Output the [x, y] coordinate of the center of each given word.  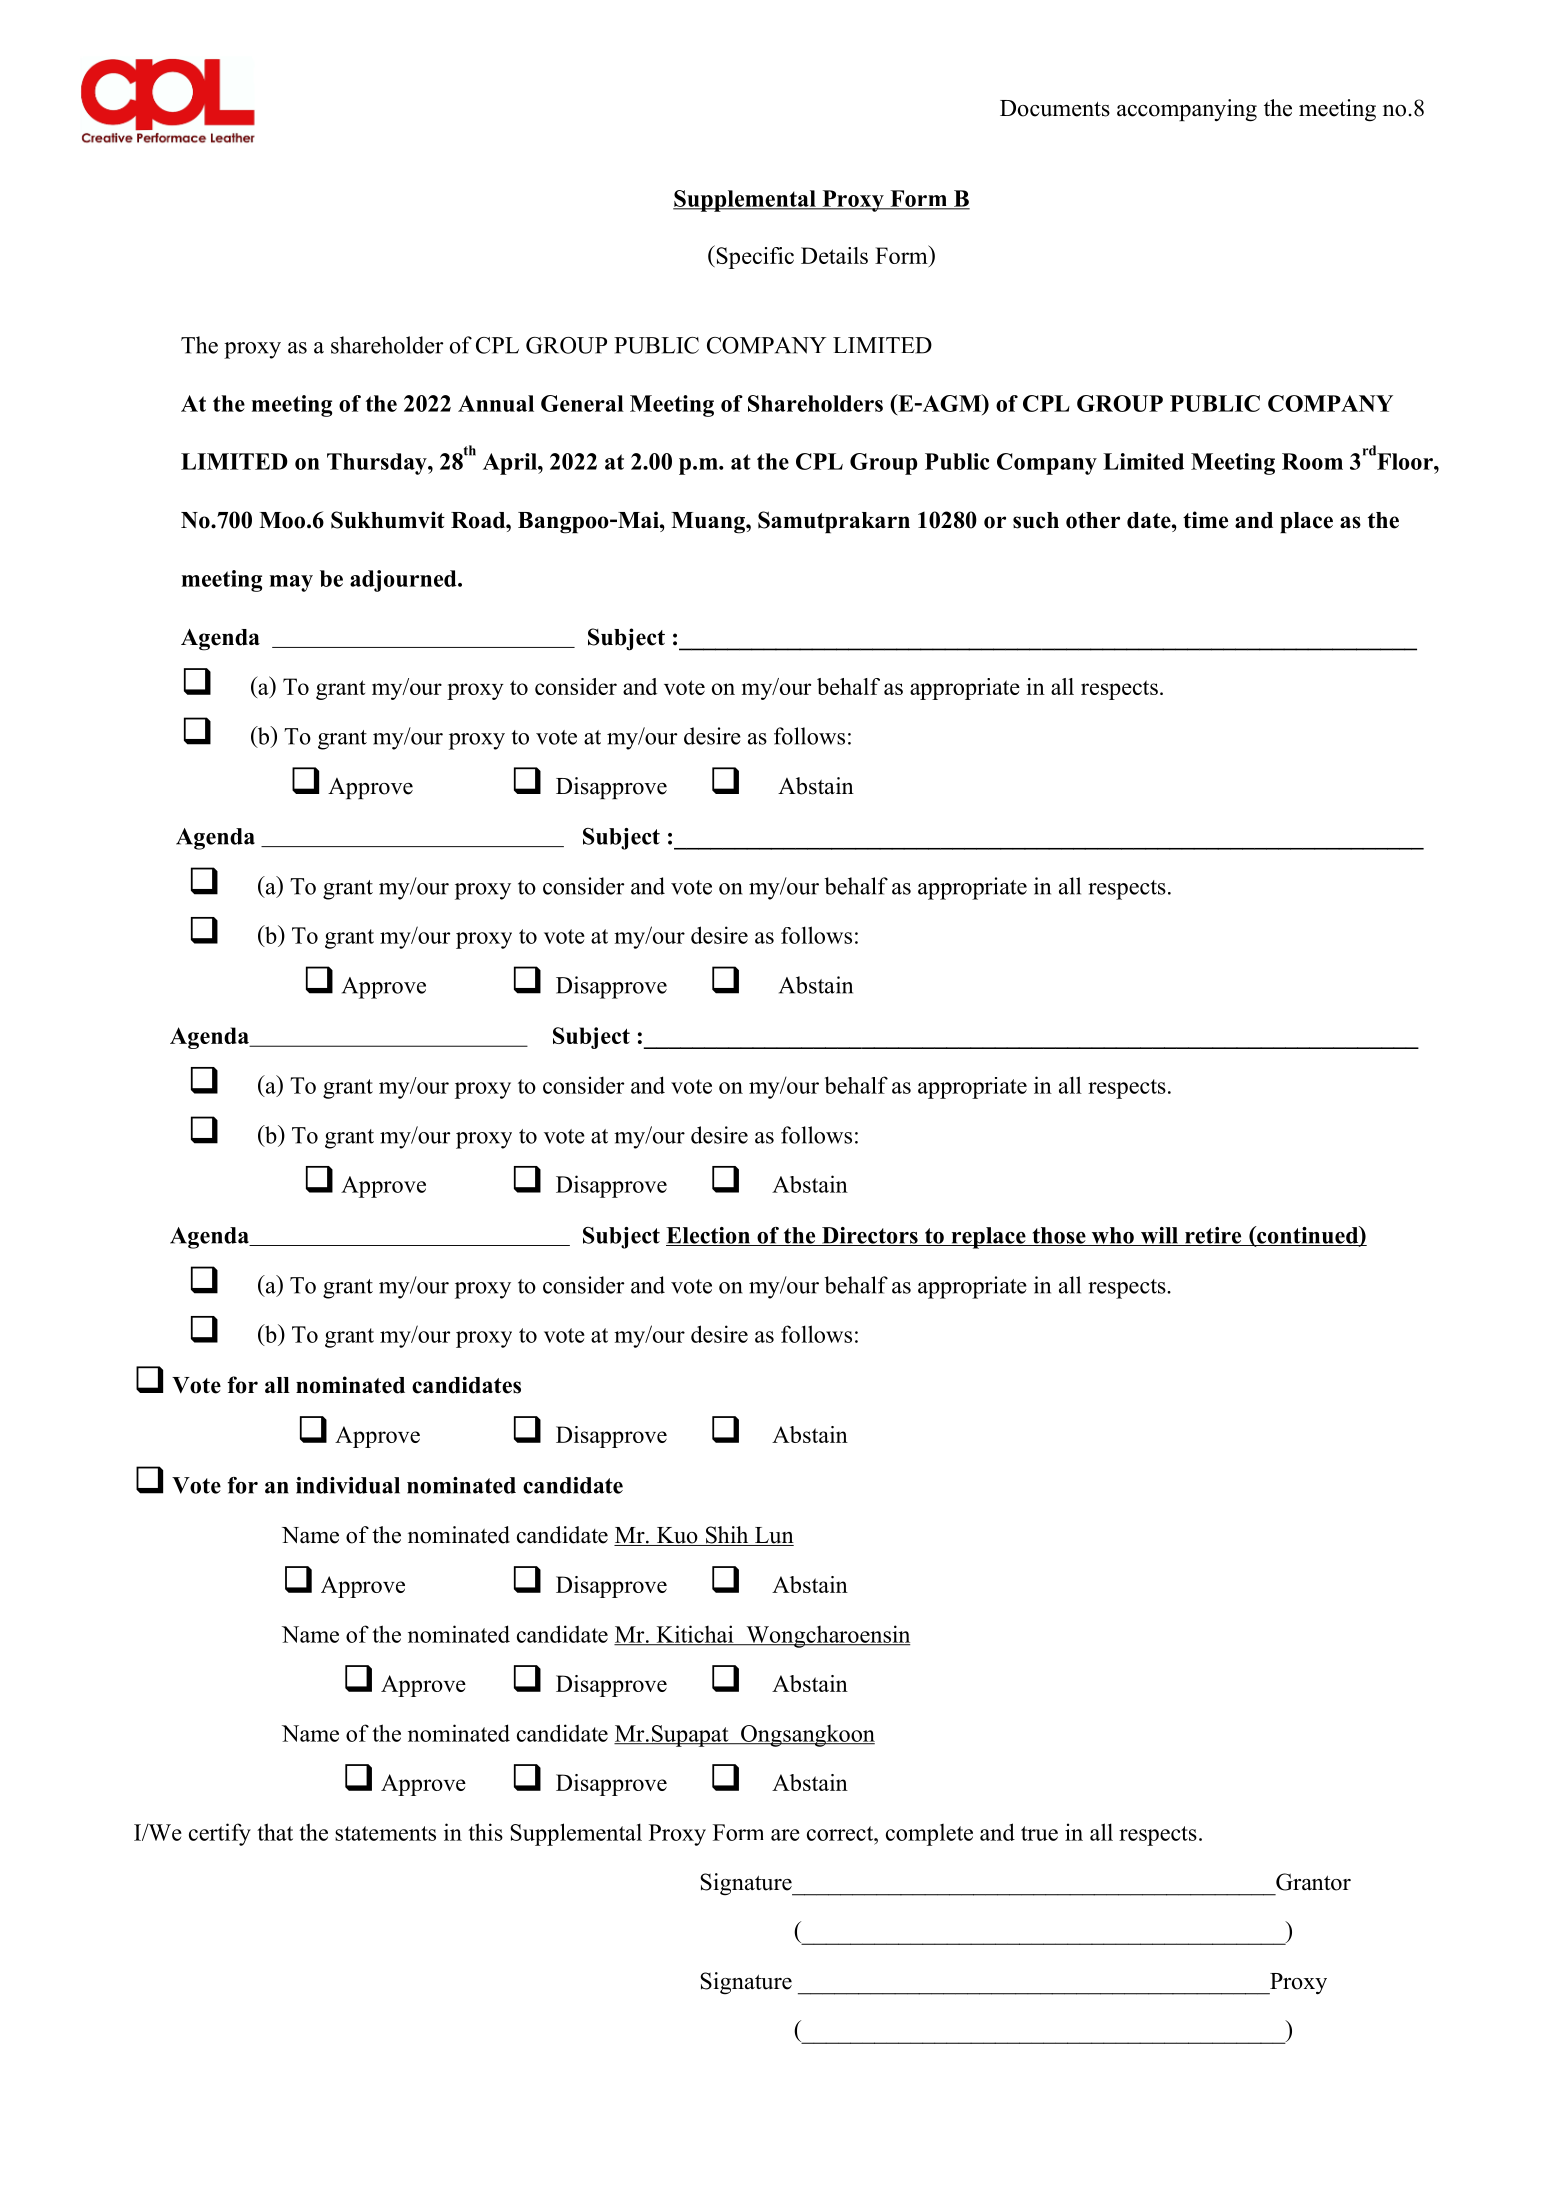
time [1205, 520]
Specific [754, 257]
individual [348, 1485]
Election [709, 1236]
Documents [1055, 108]
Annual [496, 403]
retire [1213, 1236]
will [1159, 1236]
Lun [773, 1536]
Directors [869, 1236]
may [291, 583]
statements [385, 1833]
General [582, 403]
